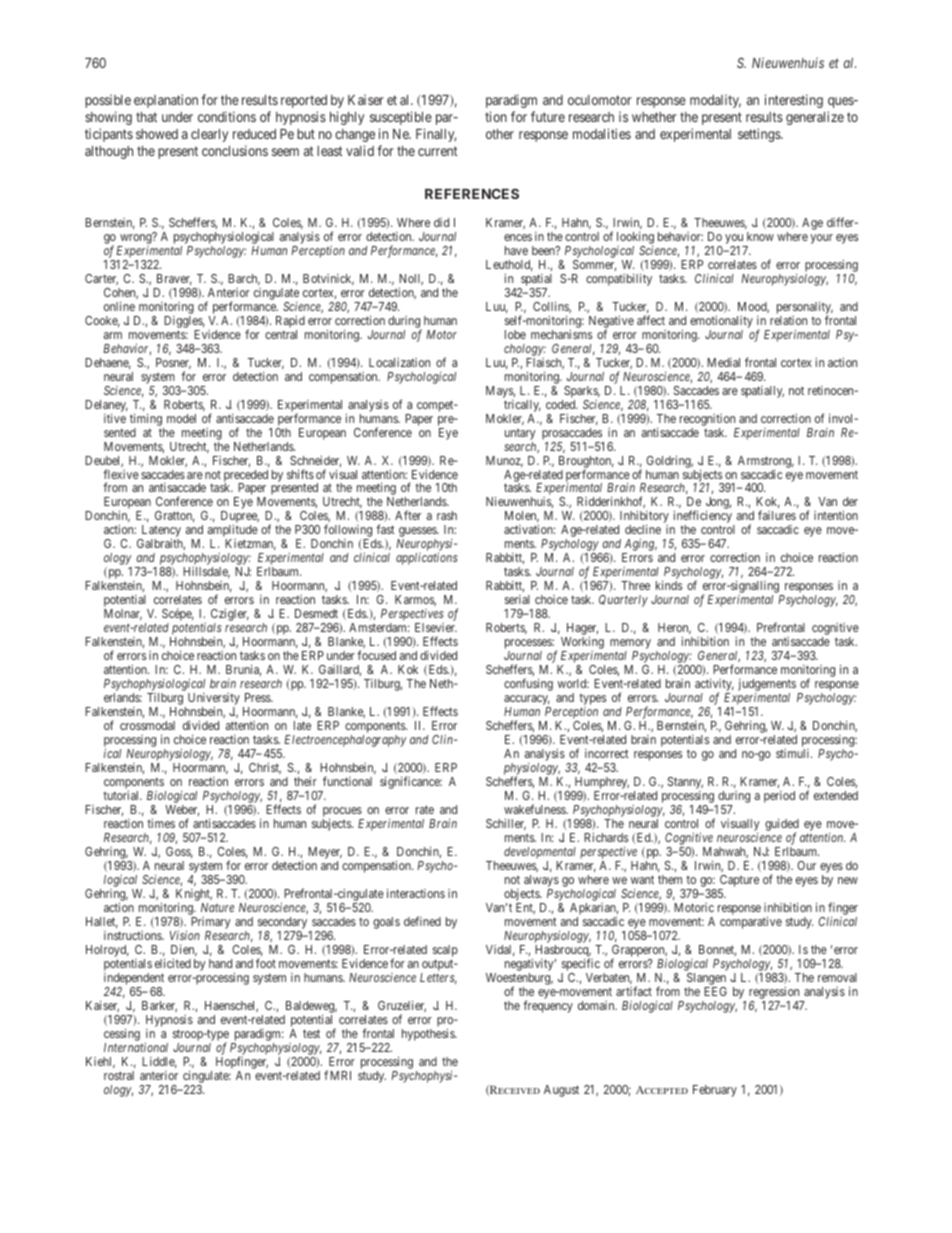  What do you see at coordinates (447, 515) in the image?
I see `rash` at bounding box center [447, 515].
